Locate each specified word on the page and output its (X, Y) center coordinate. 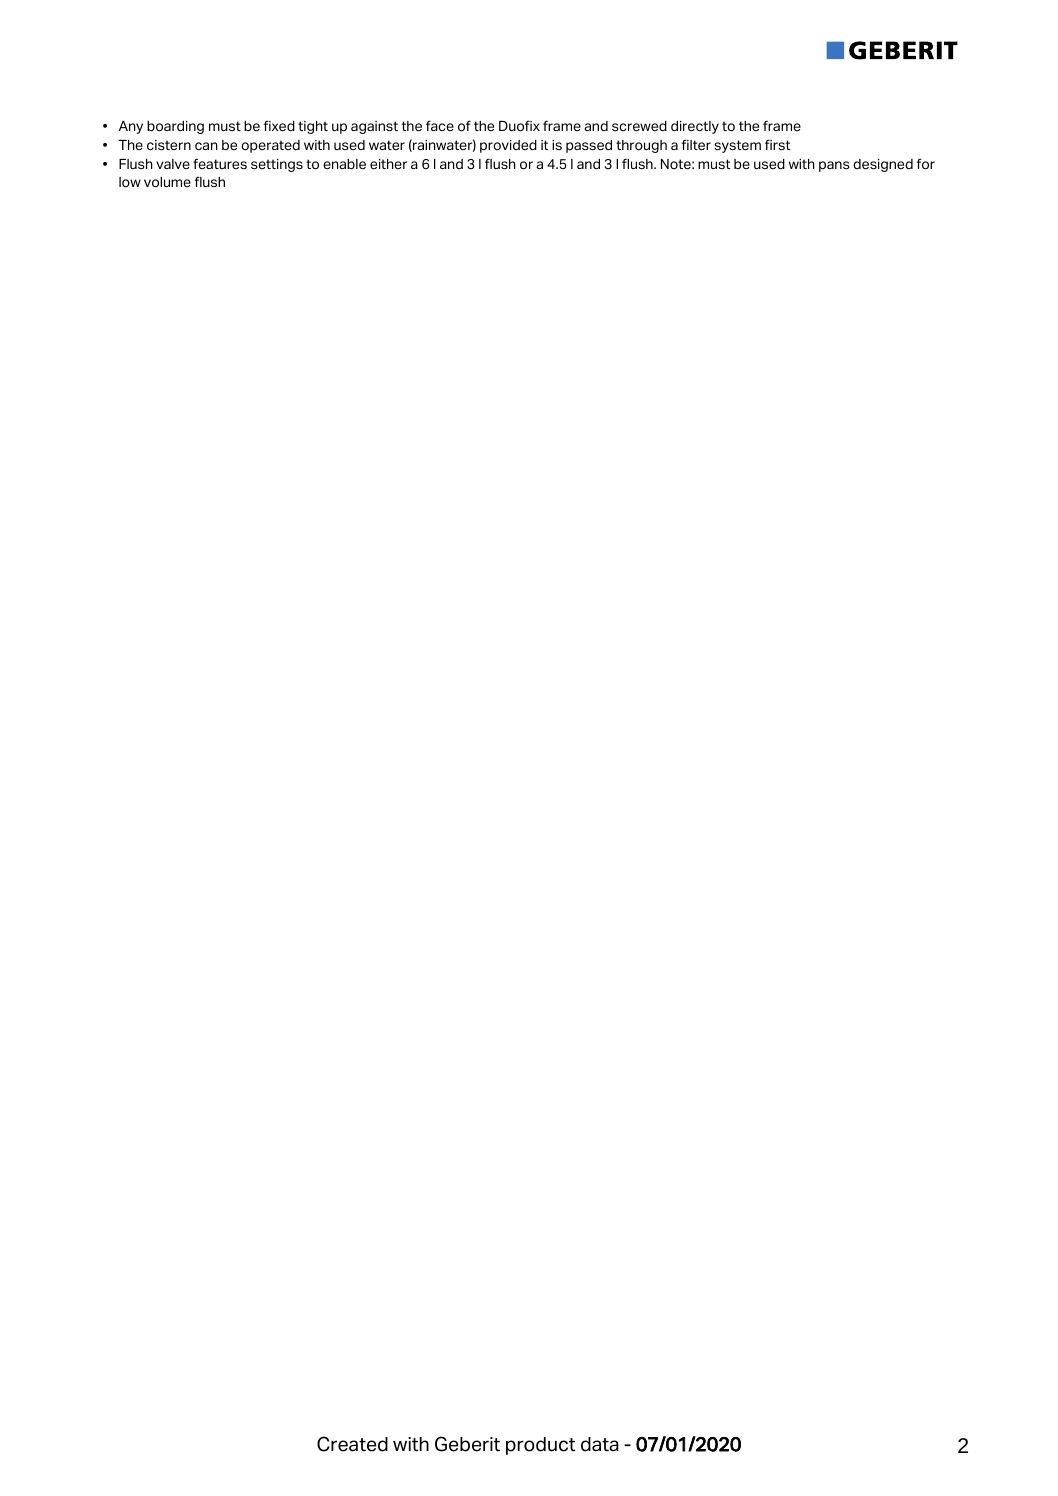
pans (834, 166)
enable (344, 164)
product (541, 1446)
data (600, 1444)
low (130, 182)
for (926, 164)
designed (883, 165)
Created (352, 1444)
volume (167, 182)
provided (508, 146)
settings (277, 165)
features (220, 163)
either (388, 164)
